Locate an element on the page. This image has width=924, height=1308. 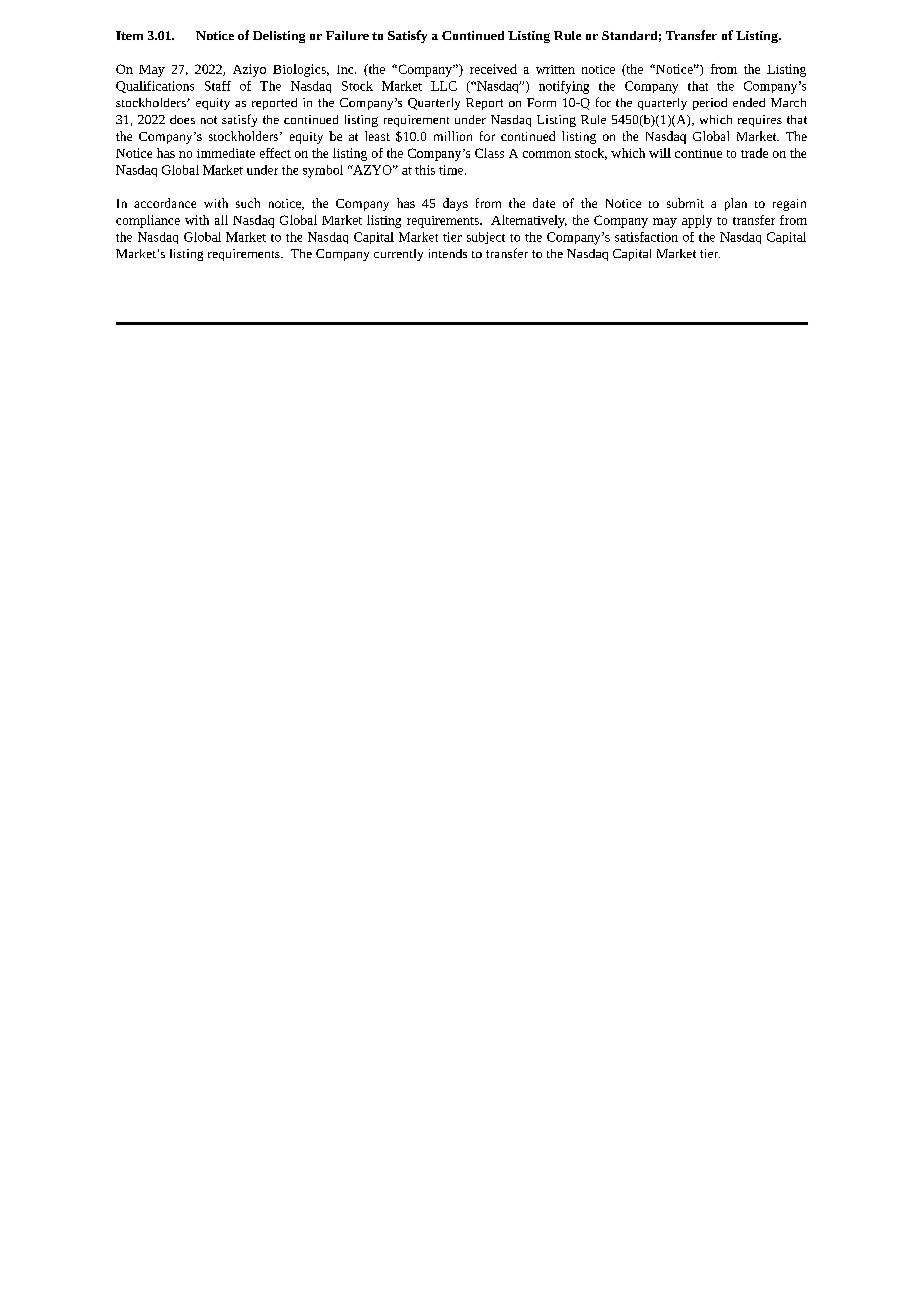
written is located at coordinates (555, 69).
